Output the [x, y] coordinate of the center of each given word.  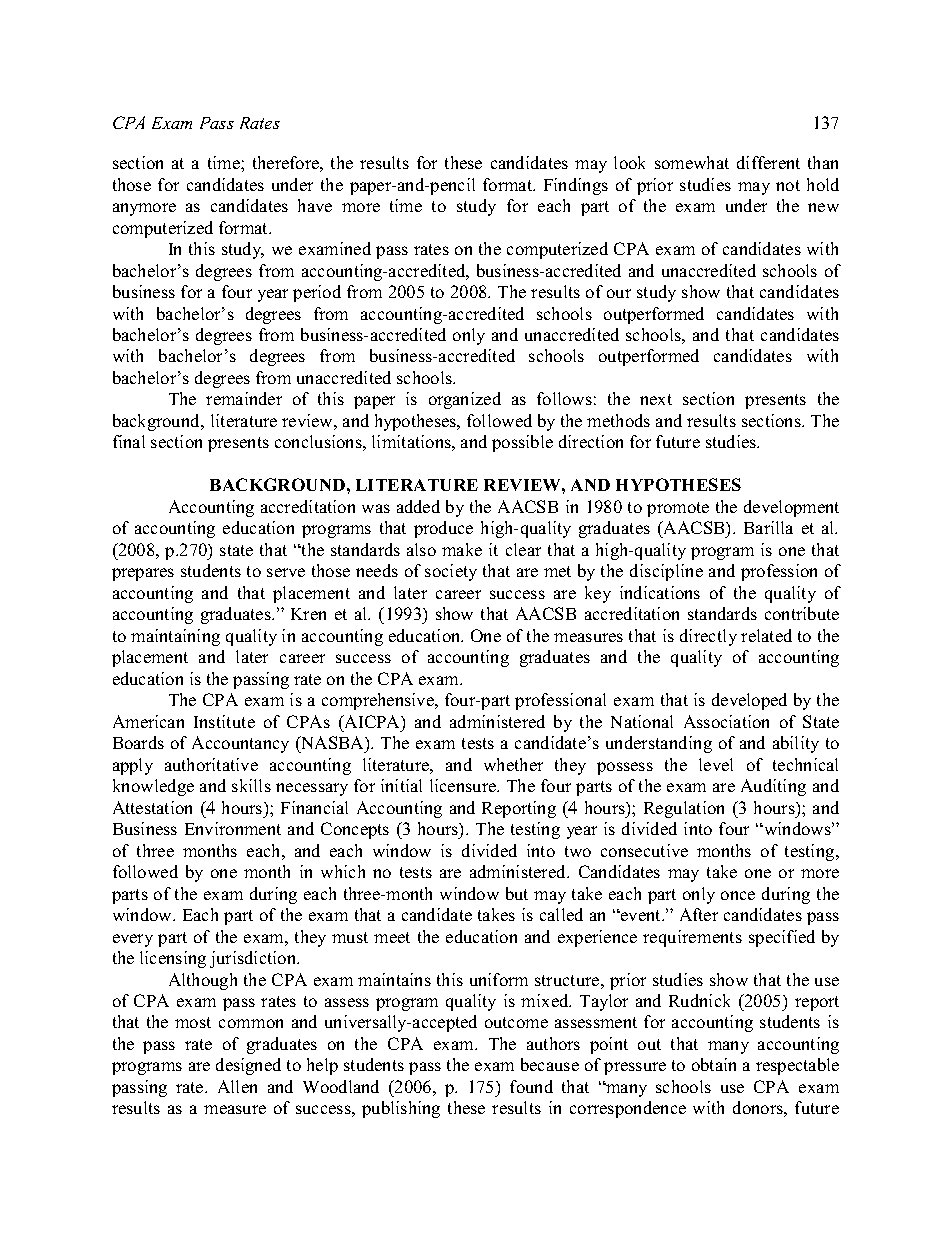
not [788, 185]
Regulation [684, 809]
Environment [233, 828]
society [451, 572]
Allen [237, 1086]
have [315, 205]
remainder [244, 398]
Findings [576, 186]
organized [465, 400]
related [766, 635]
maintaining [175, 637]
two [578, 851]
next [656, 399]
